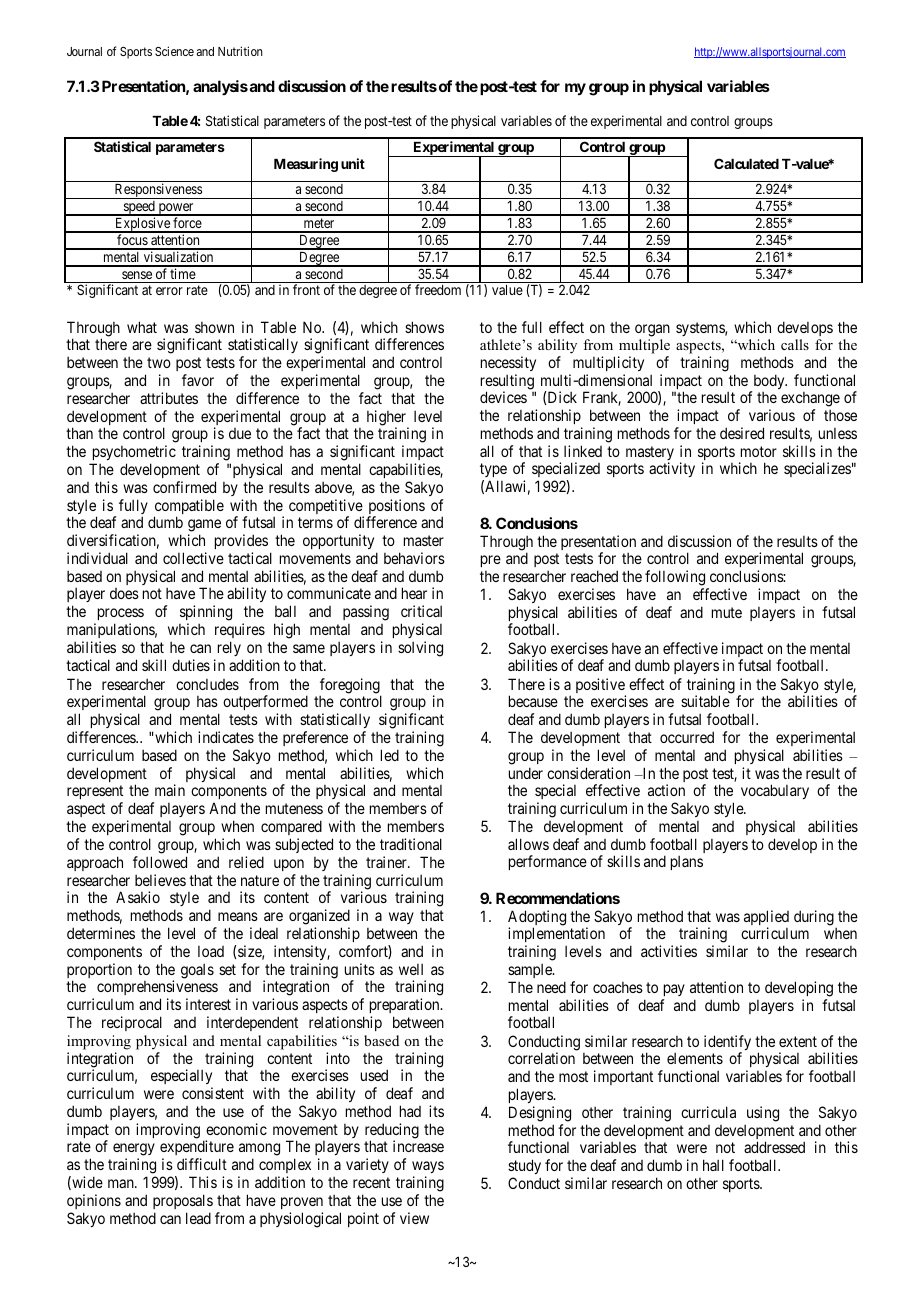 The height and width of the page is (1308, 924). Describe the element at coordinates (170, 790) in the page. I see `main` at that location.
